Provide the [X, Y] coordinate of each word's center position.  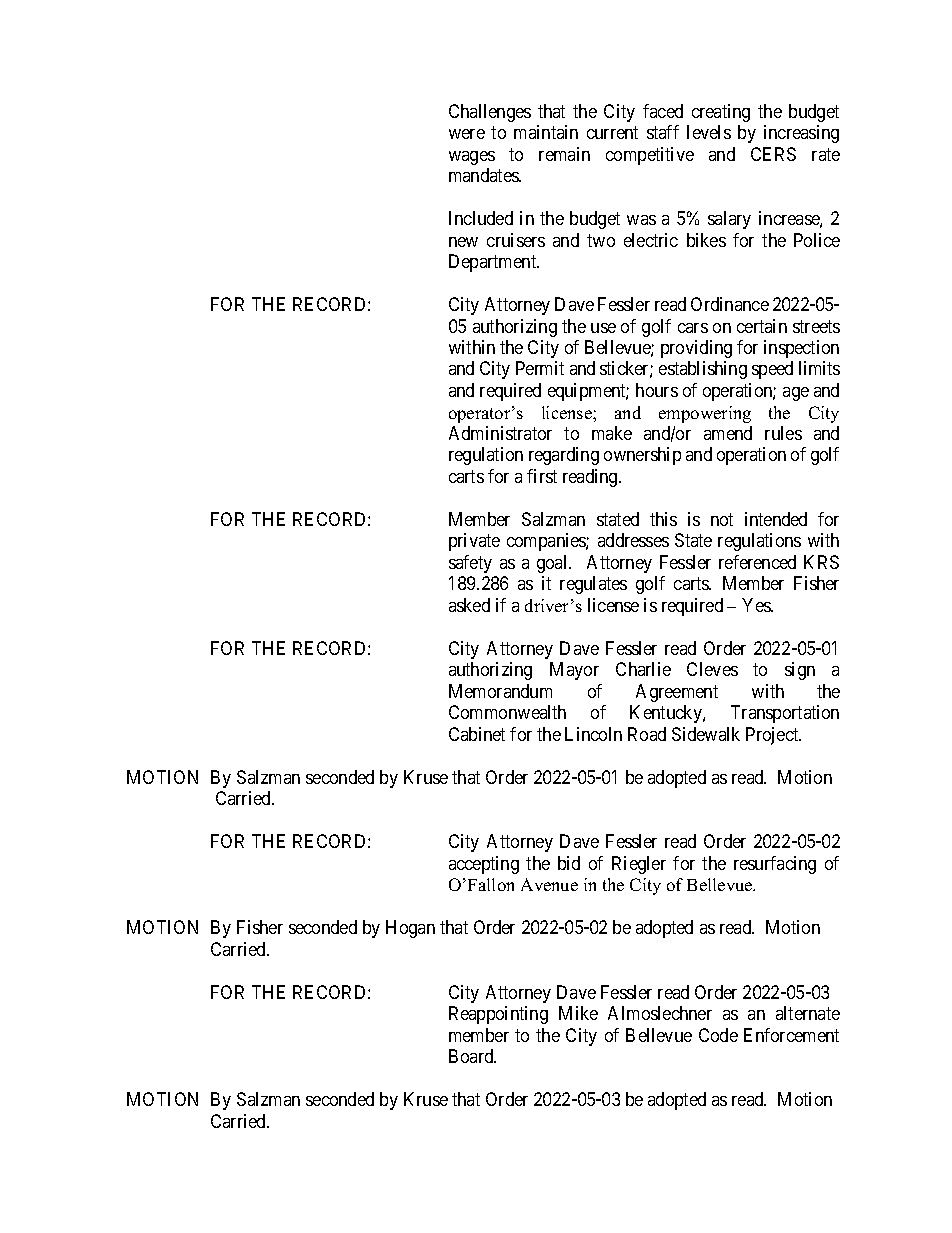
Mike [578, 1013]
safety [470, 564]
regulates [593, 585]
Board [472, 1056]
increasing [801, 134]
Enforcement [791, 1035]
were [467, 134]
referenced [757, 562]
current [612, 132]
